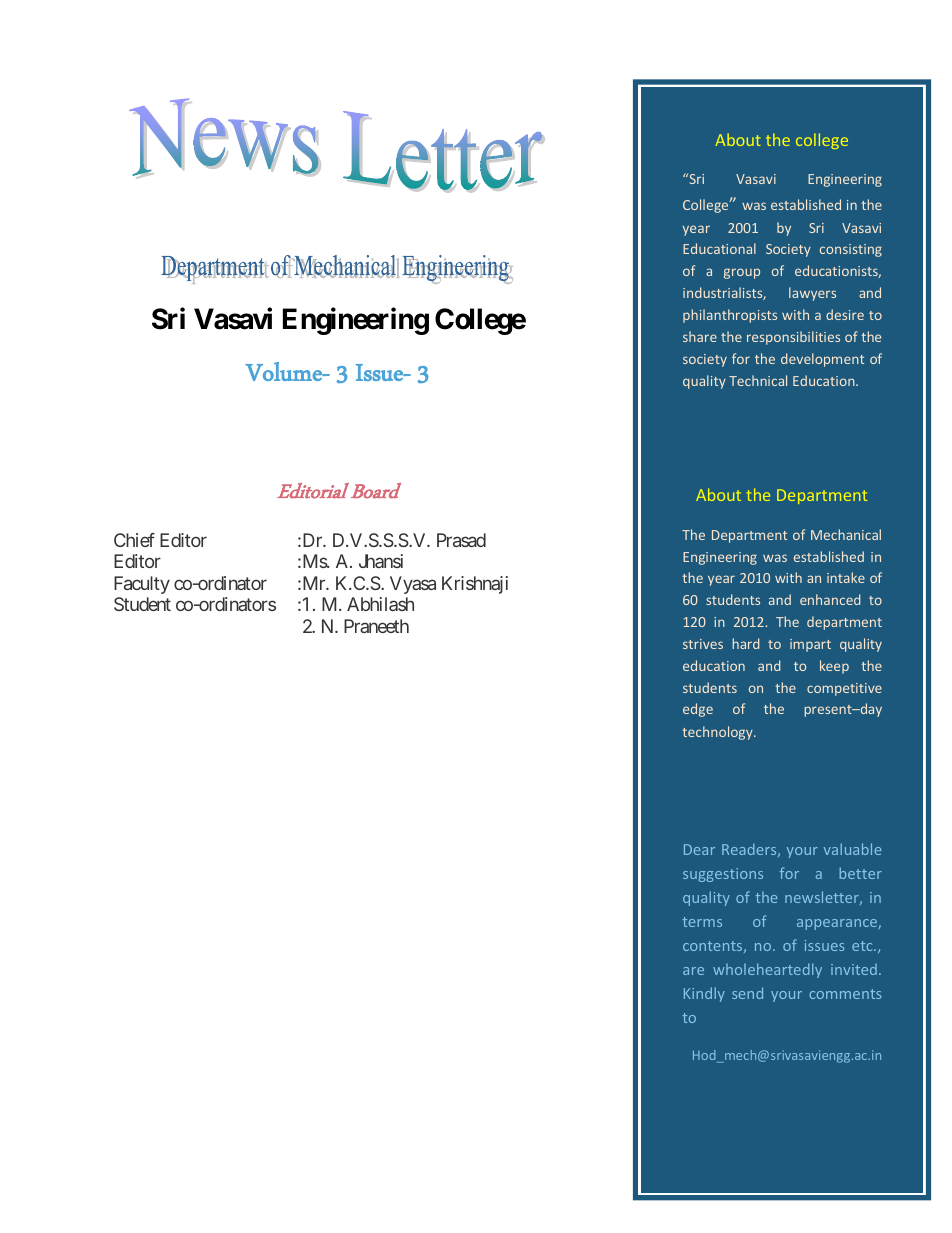  Describe the element at coordinates (702, 922) in the image. I see `terms` at that location.
